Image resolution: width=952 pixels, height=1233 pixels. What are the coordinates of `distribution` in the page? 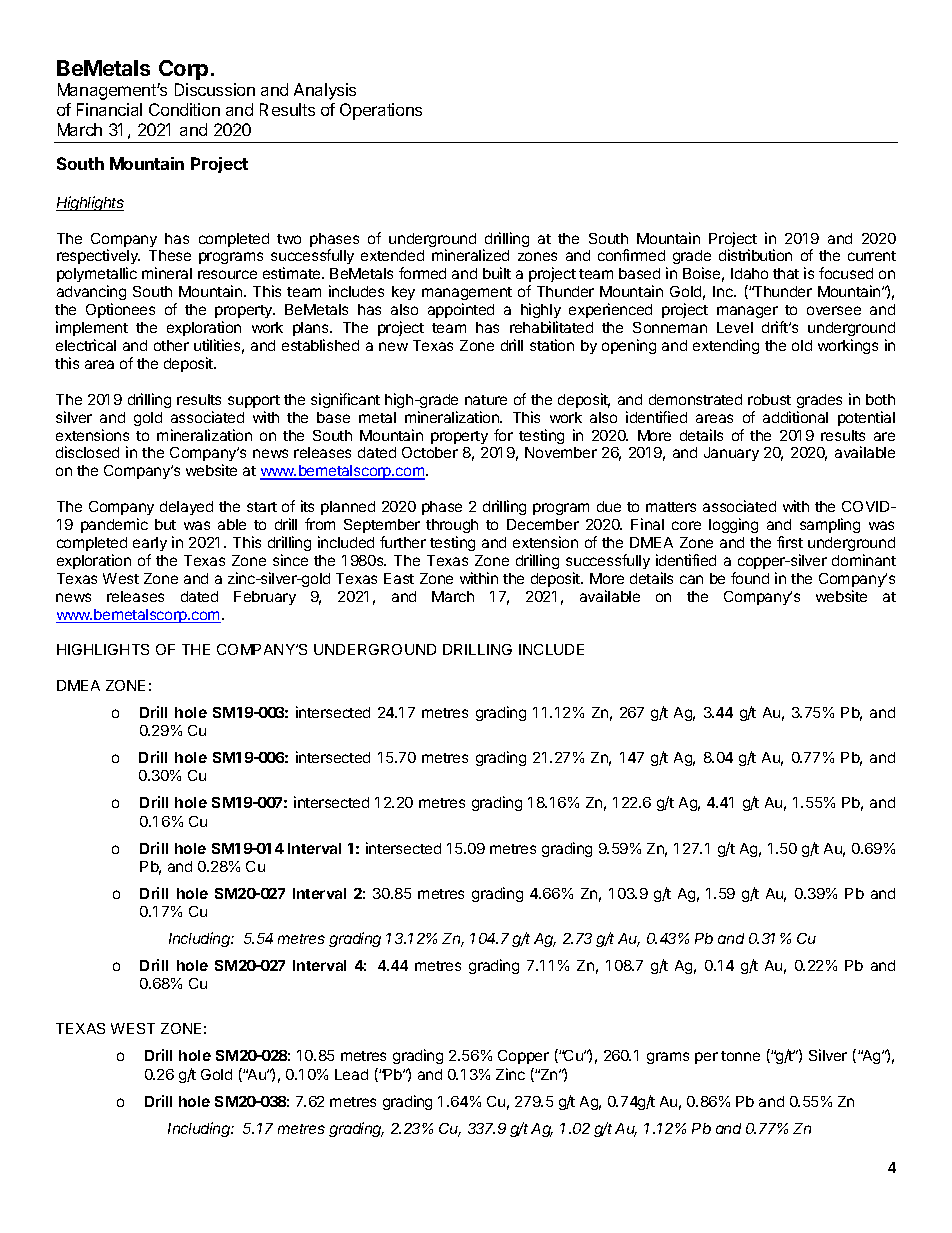 It's located at (755, 255).
